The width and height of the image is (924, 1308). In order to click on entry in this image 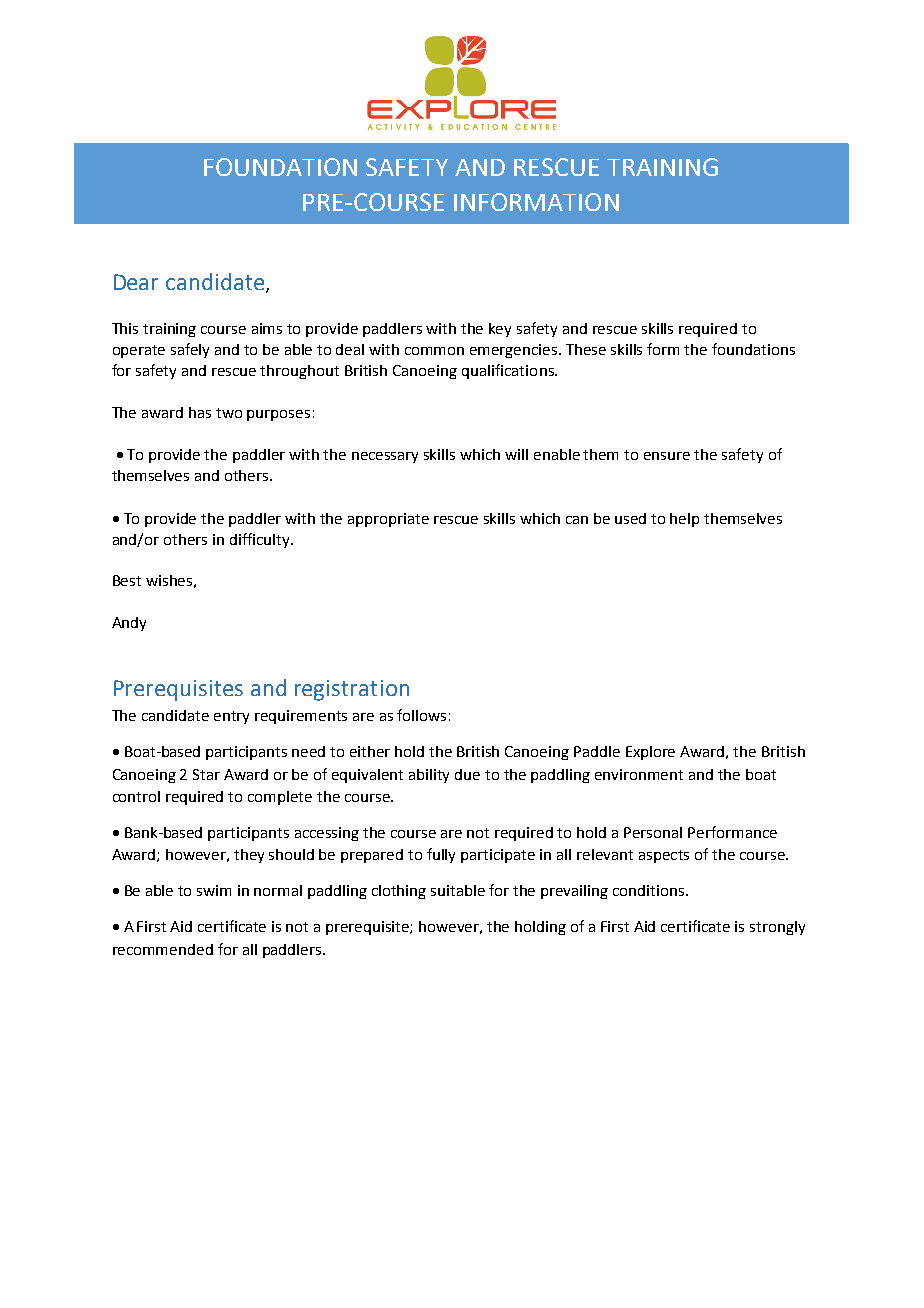, I will do `click(231, 717)`.
